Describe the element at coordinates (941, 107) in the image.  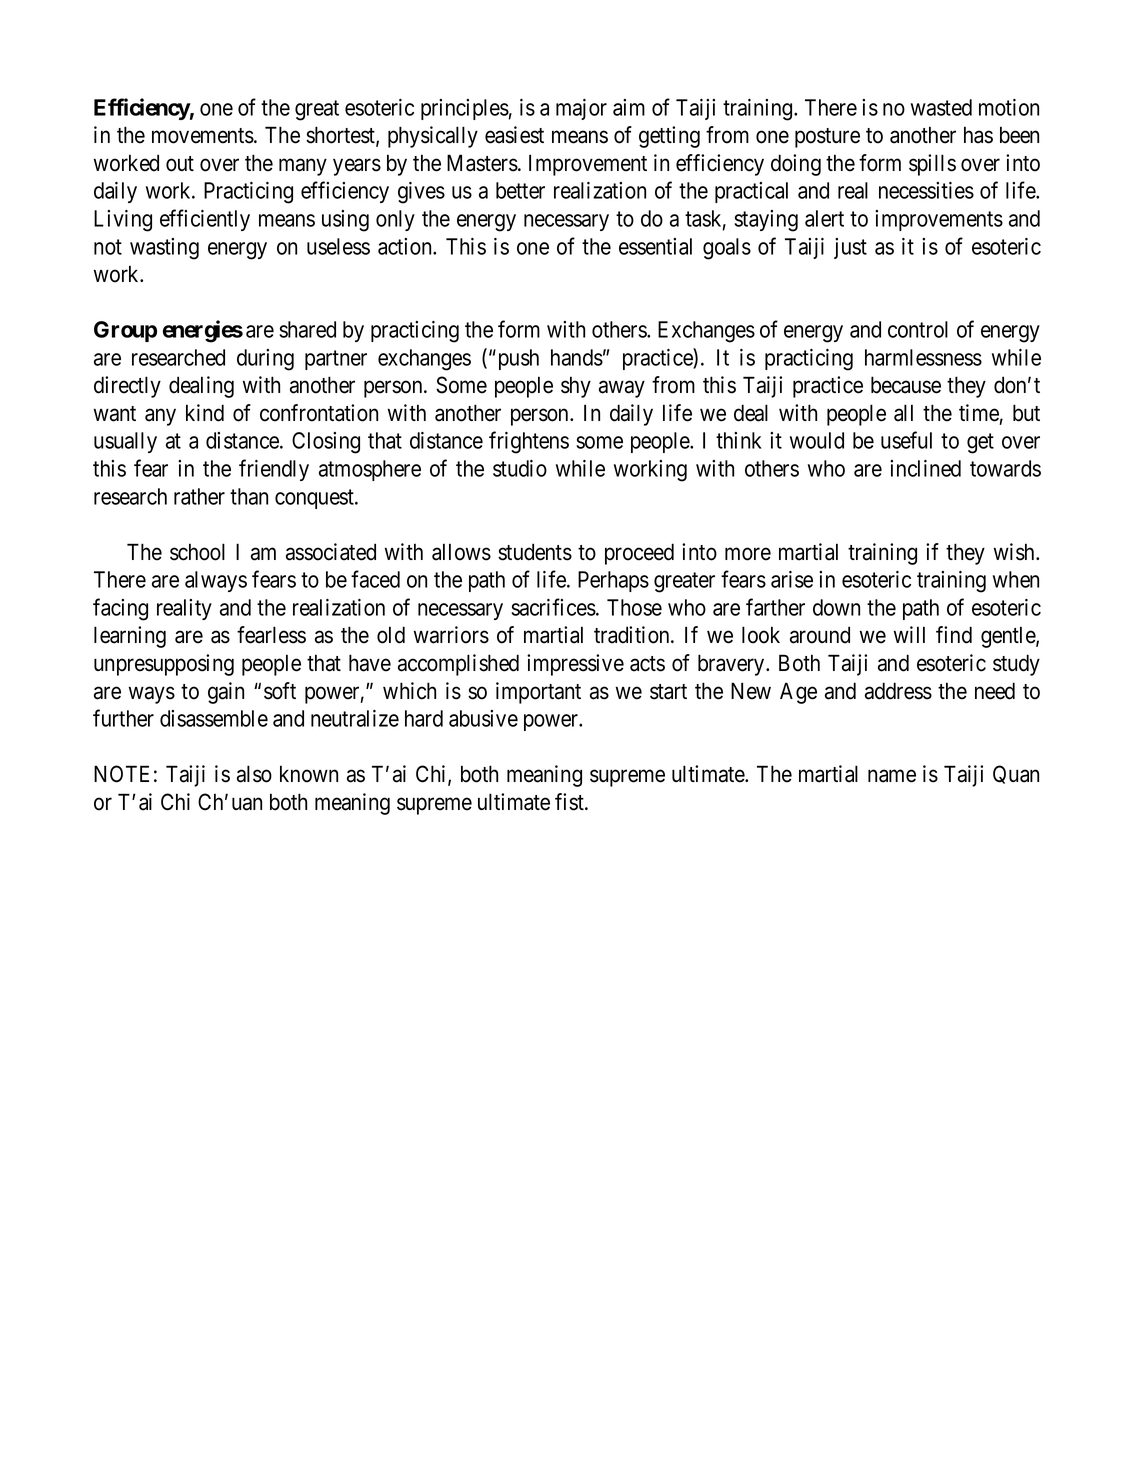
I see `wasted` at that location.
